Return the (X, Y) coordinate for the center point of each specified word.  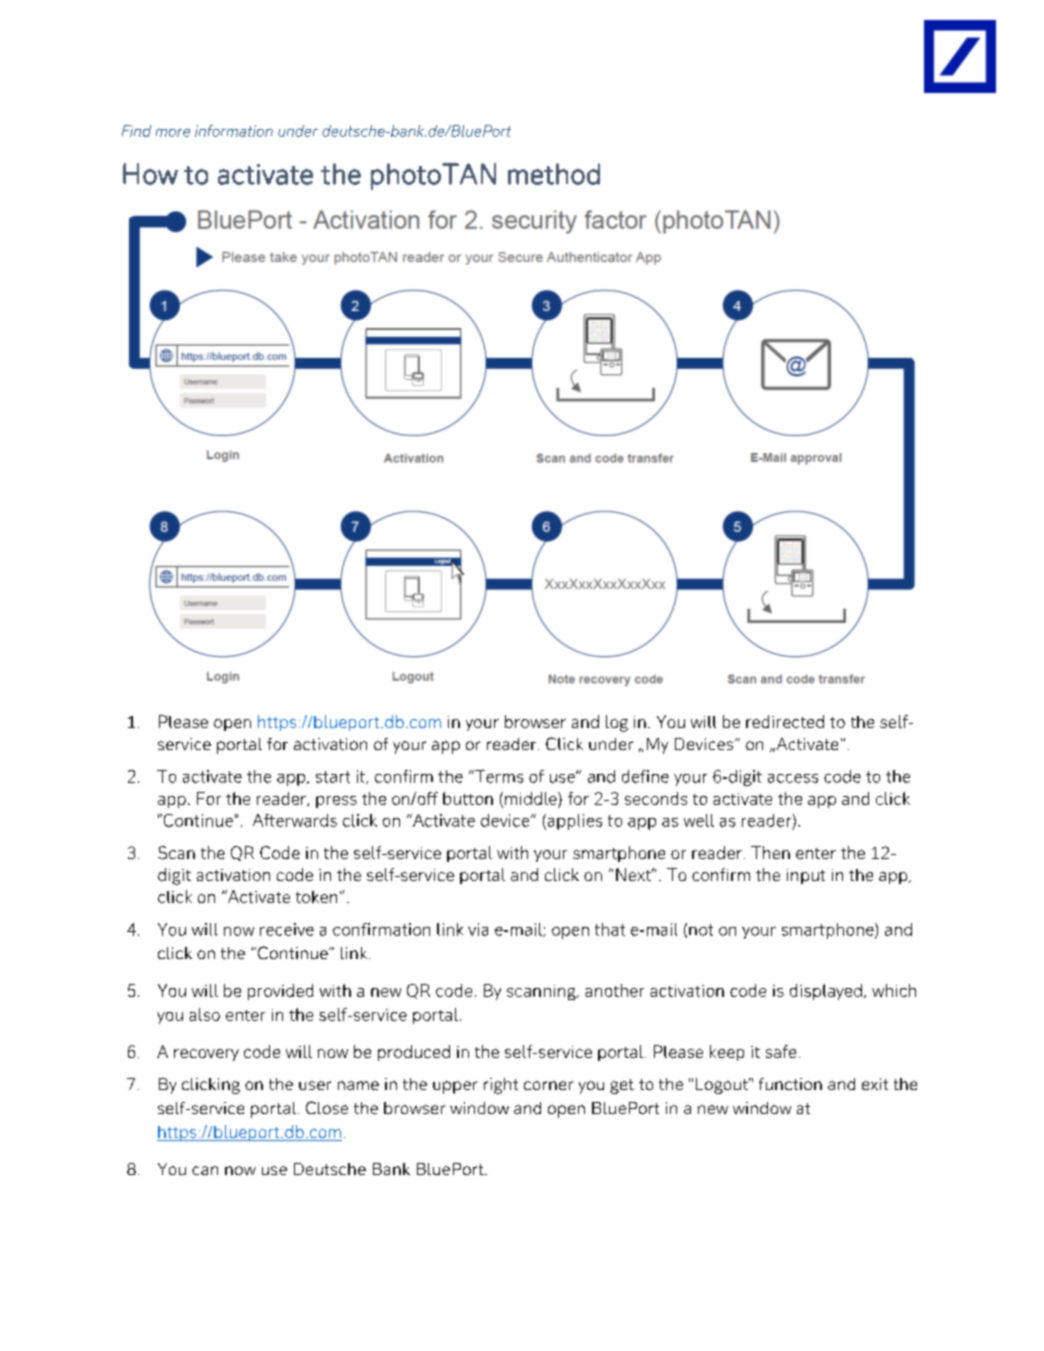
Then (770, 852)
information (234, 131)
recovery (206, 1055)
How (150, 174)
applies (573, 822)
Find (136, 131)
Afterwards (295, 820)
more (173, 133)
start (333, 777)
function (790, 1084)
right (501, 1086)
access (793, 778)
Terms (498, 776)
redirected (785, 721)
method (554, 174)
